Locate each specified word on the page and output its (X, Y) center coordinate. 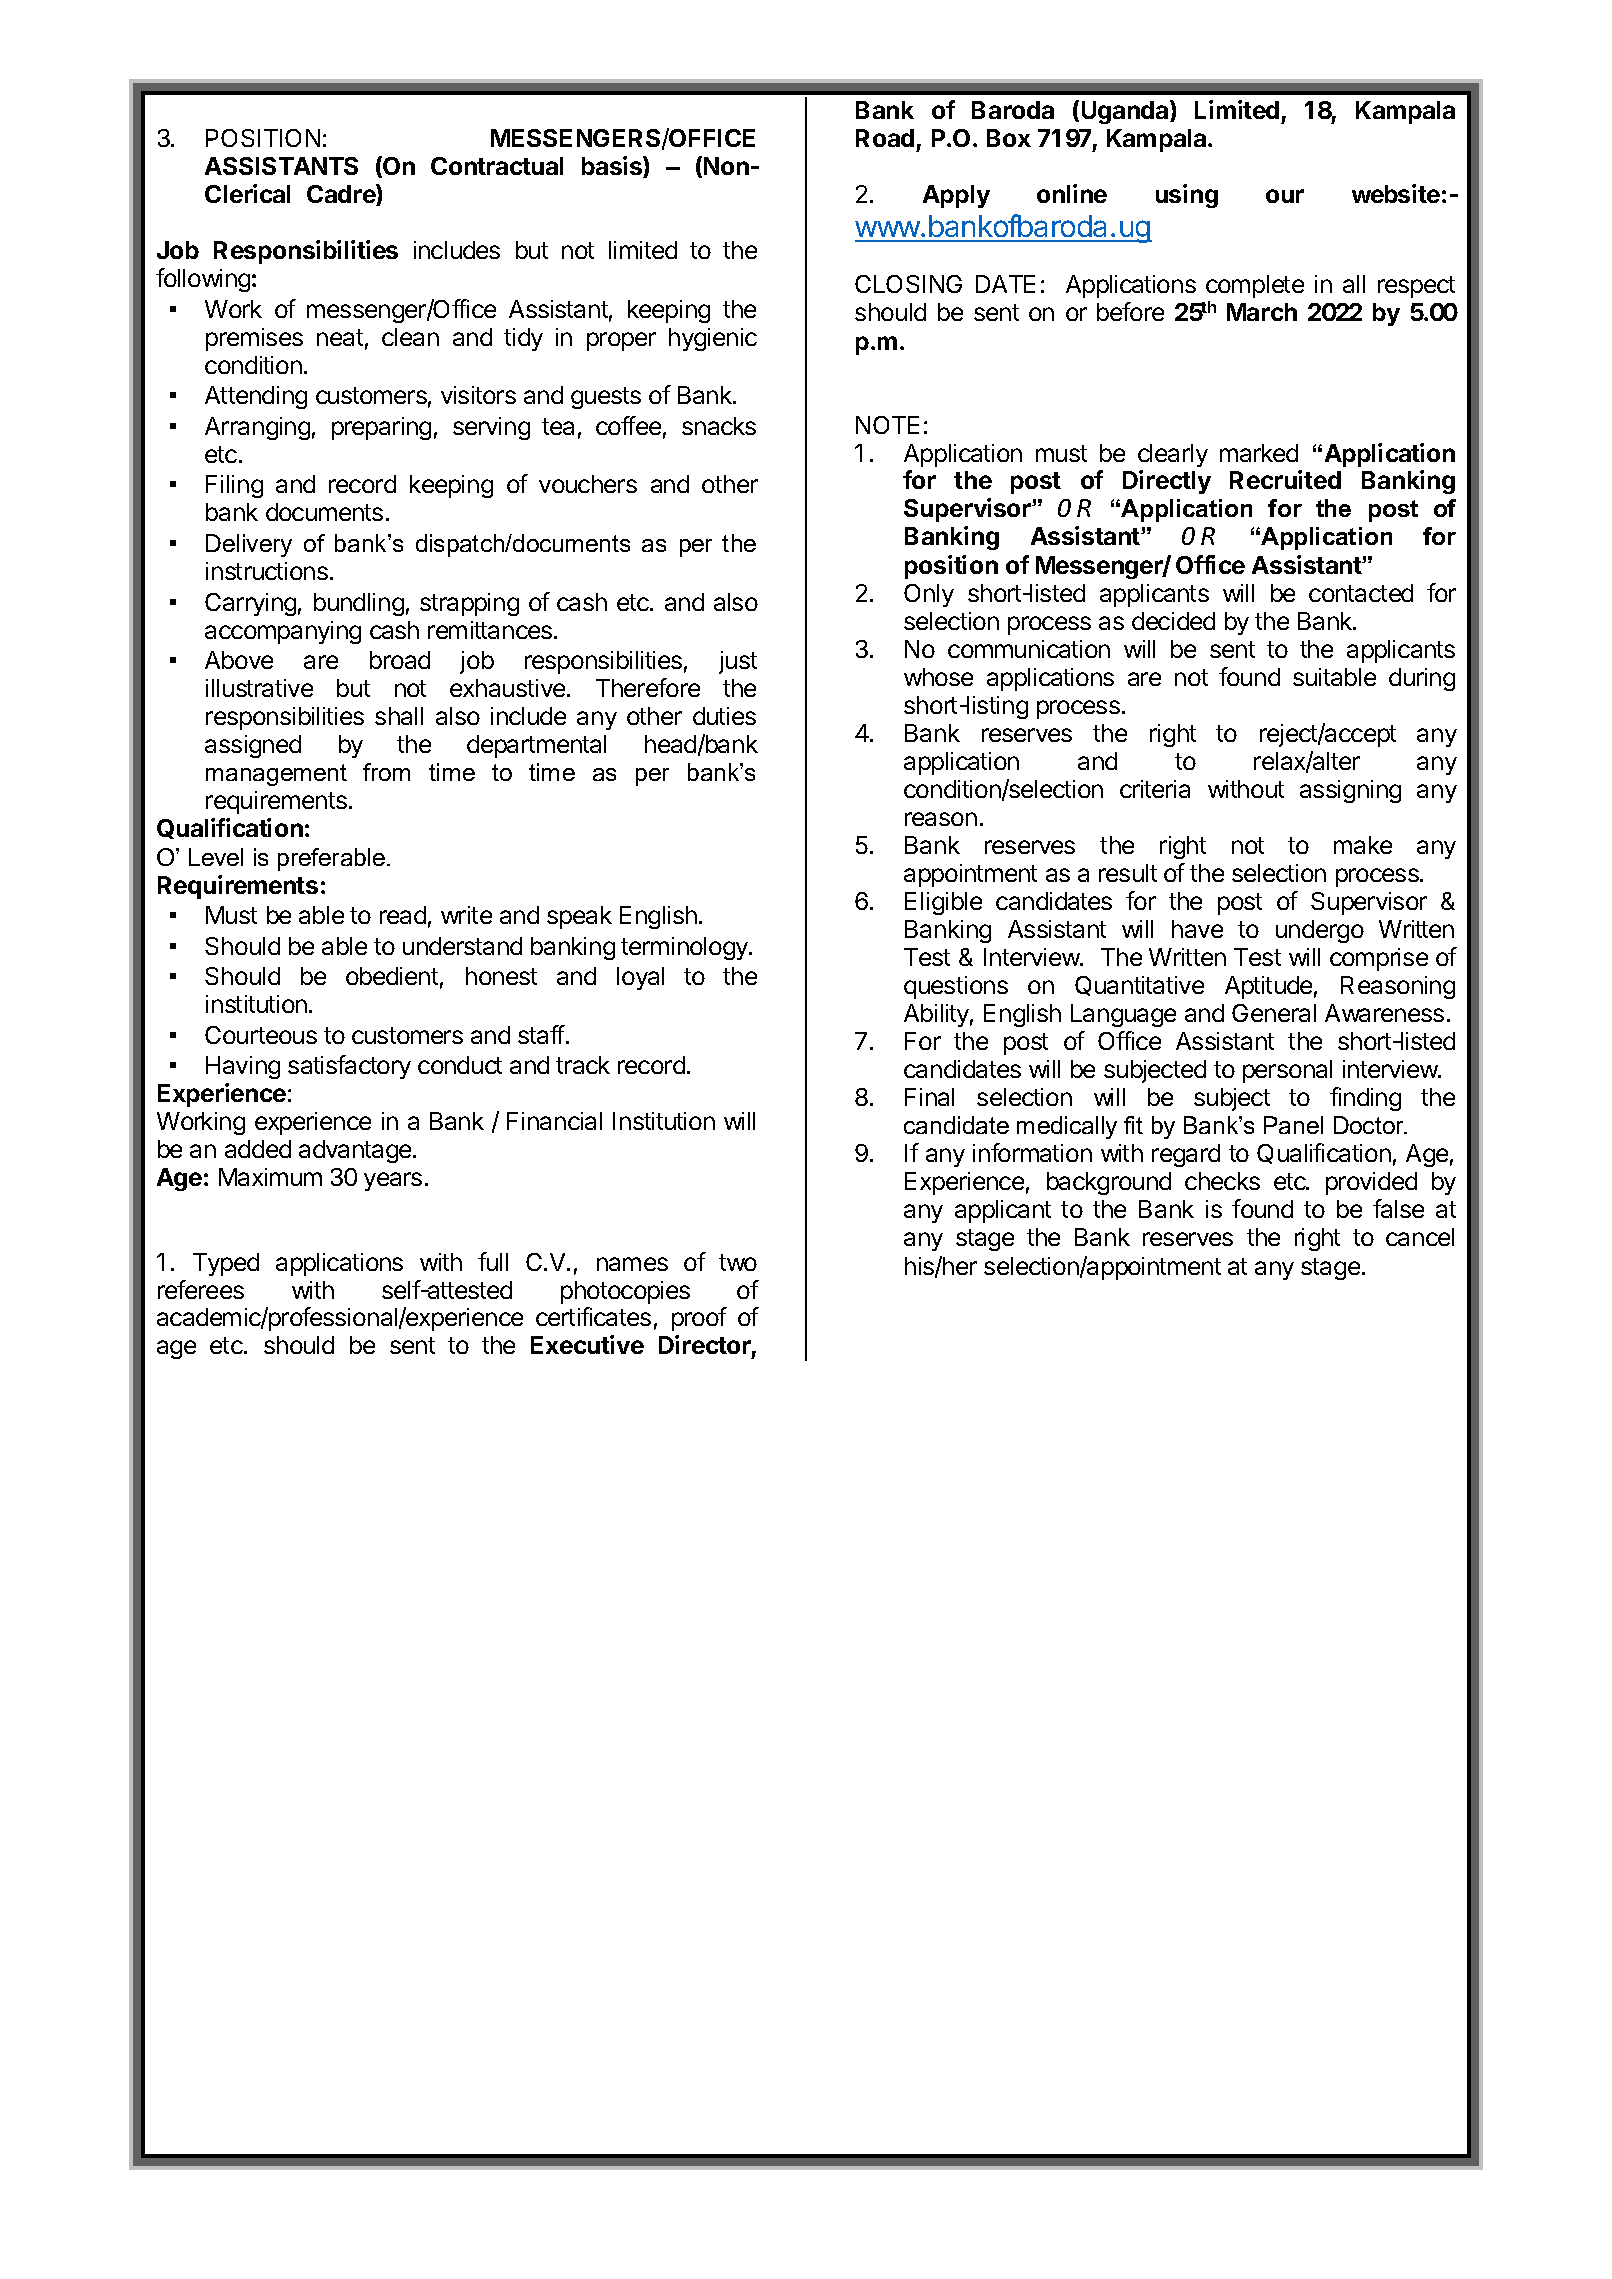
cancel (1420, 1237)
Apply (956, 196)
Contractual (497, 166)
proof (699, 1319)
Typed (226, 1264)
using (1187, 196)
